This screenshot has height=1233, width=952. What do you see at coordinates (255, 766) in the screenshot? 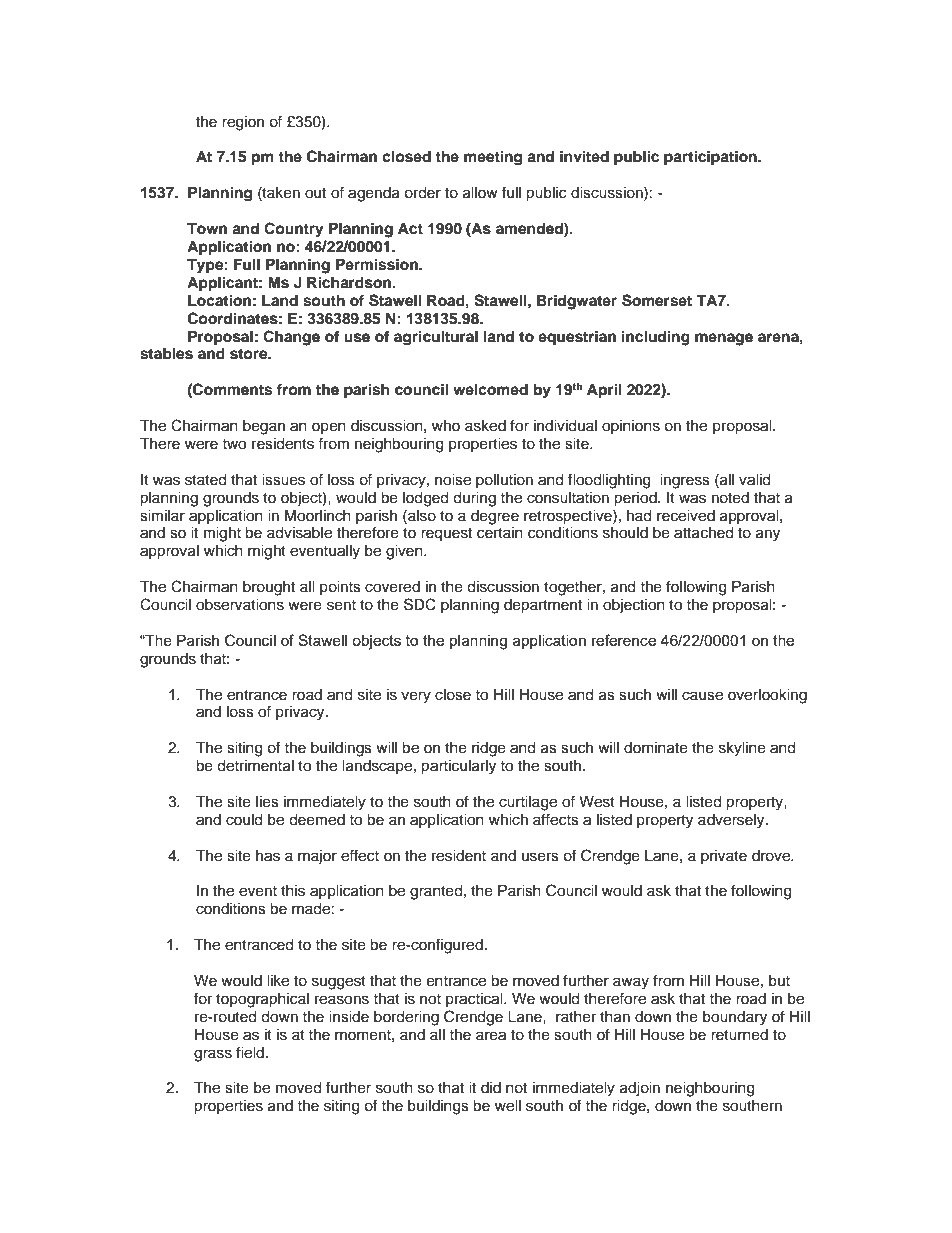
I see `detrimental` at bounding box center [255, 766].
